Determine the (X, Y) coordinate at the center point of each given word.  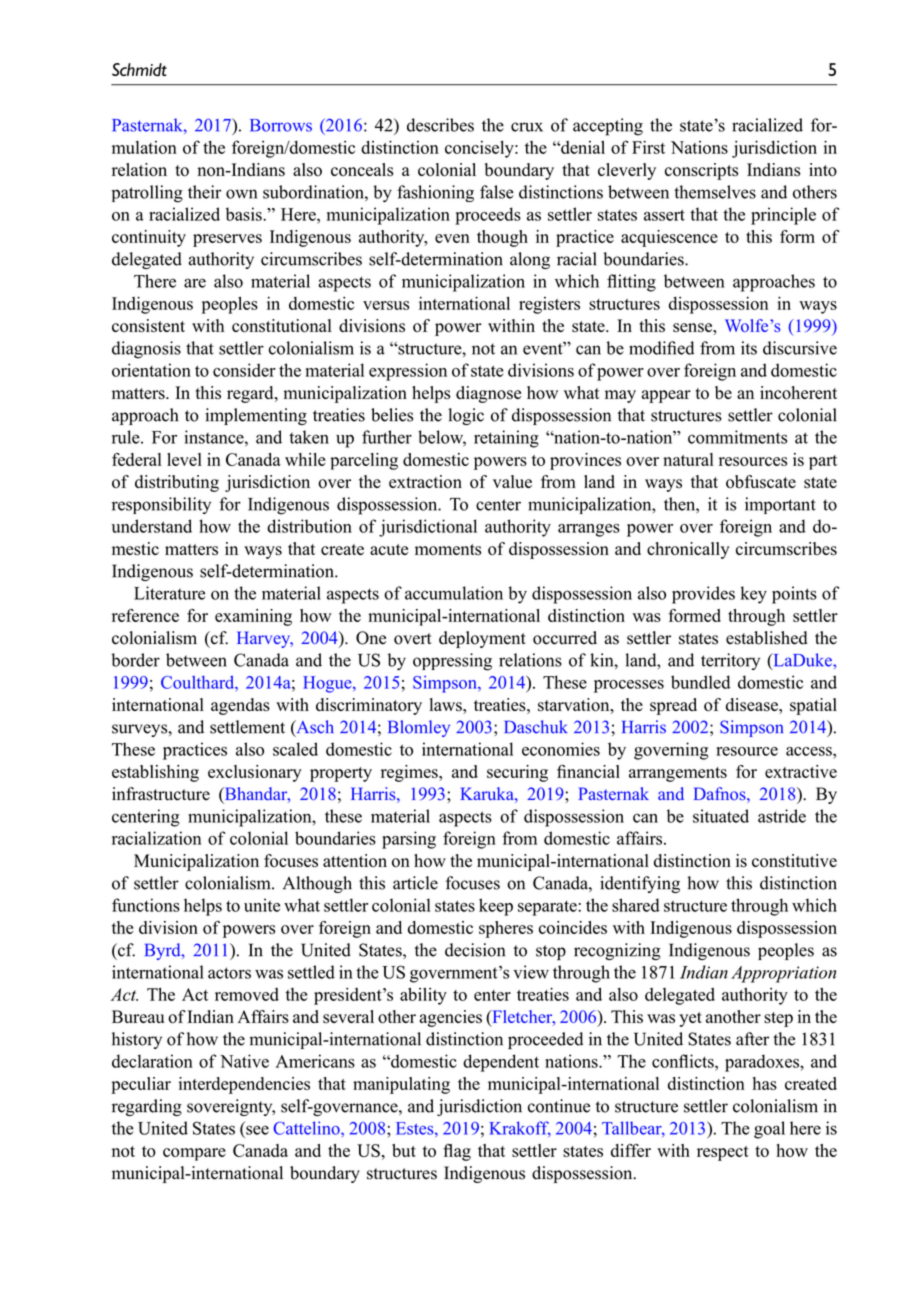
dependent (501, 1063)
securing (517, 773)
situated (721, 816)
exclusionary (255, 773)
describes (440, 125)
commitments (737, 437)
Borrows (281, 125)
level (184, 459)
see (257, 1130)
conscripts (701, 171)
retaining (506, 439)
